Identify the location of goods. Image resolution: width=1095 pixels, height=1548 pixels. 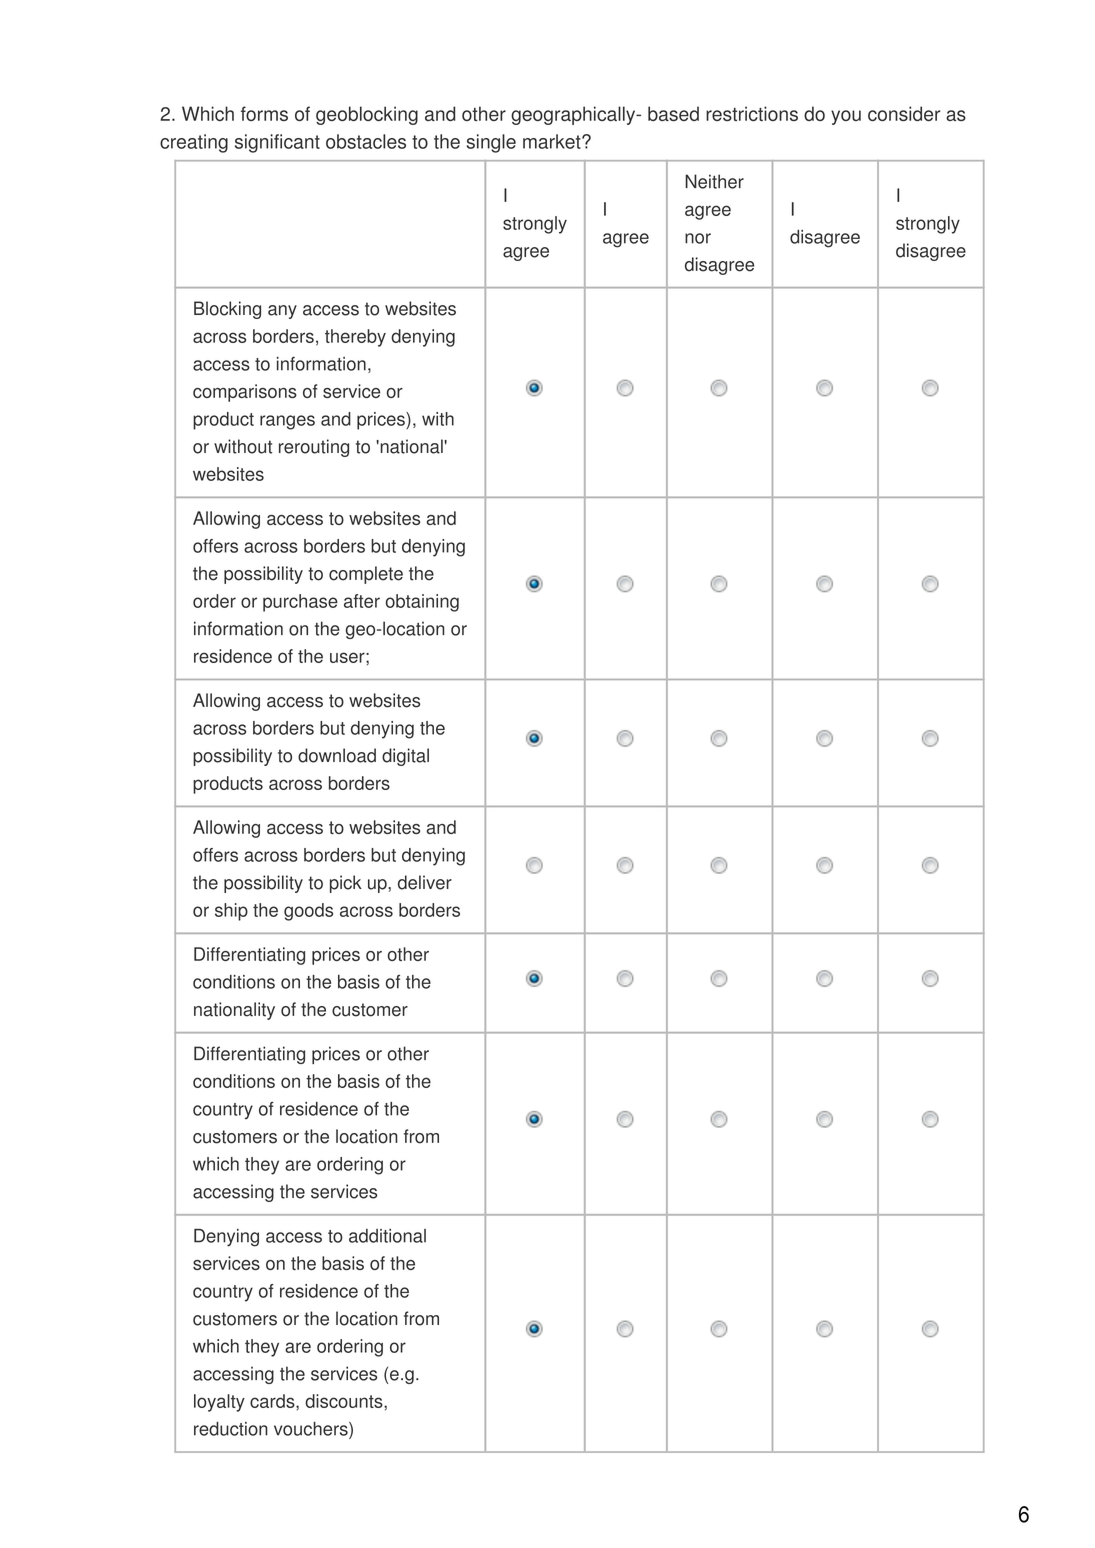
(308, 912).
